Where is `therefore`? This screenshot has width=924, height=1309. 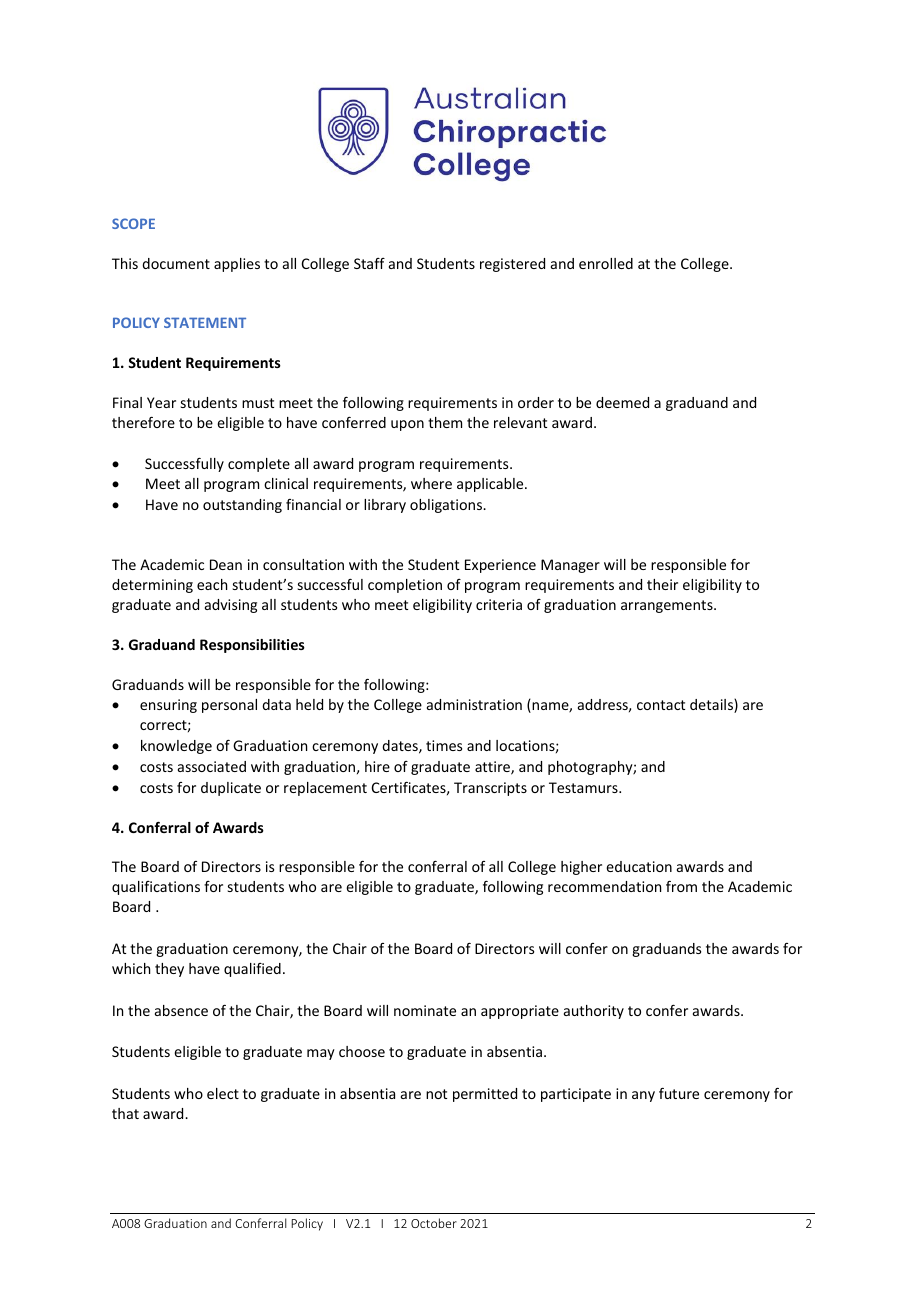
therefore is located at coordinates (143, 422).
